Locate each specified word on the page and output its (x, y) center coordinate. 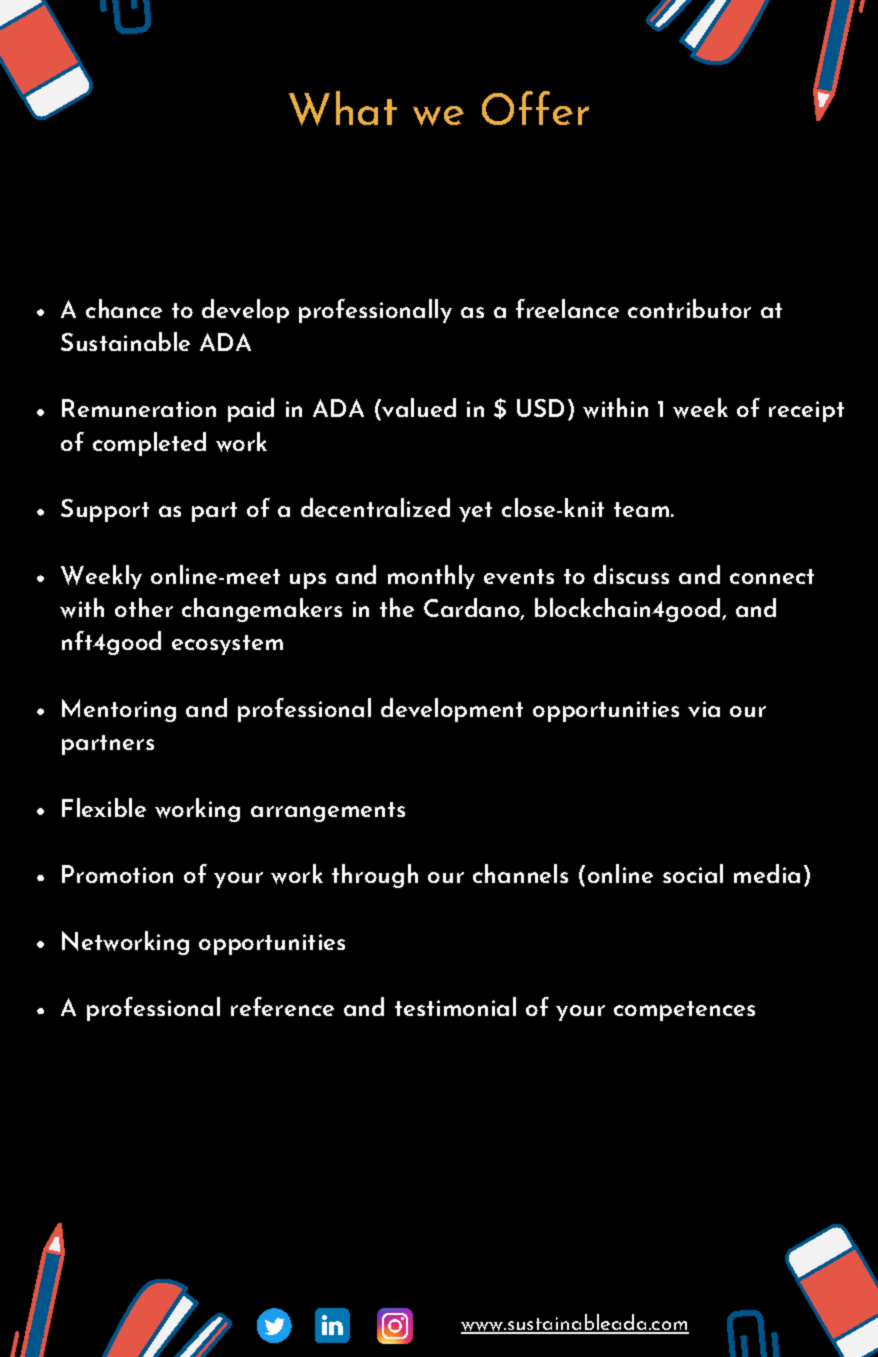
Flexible (104, 807)
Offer (535, 108)
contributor (689, 308)
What (343, 108)
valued (418, 409)
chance (124, 308)
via (704, 709)
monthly (431, 577)
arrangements (328, 812)
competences (684, 1011)
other (144, 607)
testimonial (455, 1006)
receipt (806, 411)
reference (282, 1006)
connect (772, 576)
